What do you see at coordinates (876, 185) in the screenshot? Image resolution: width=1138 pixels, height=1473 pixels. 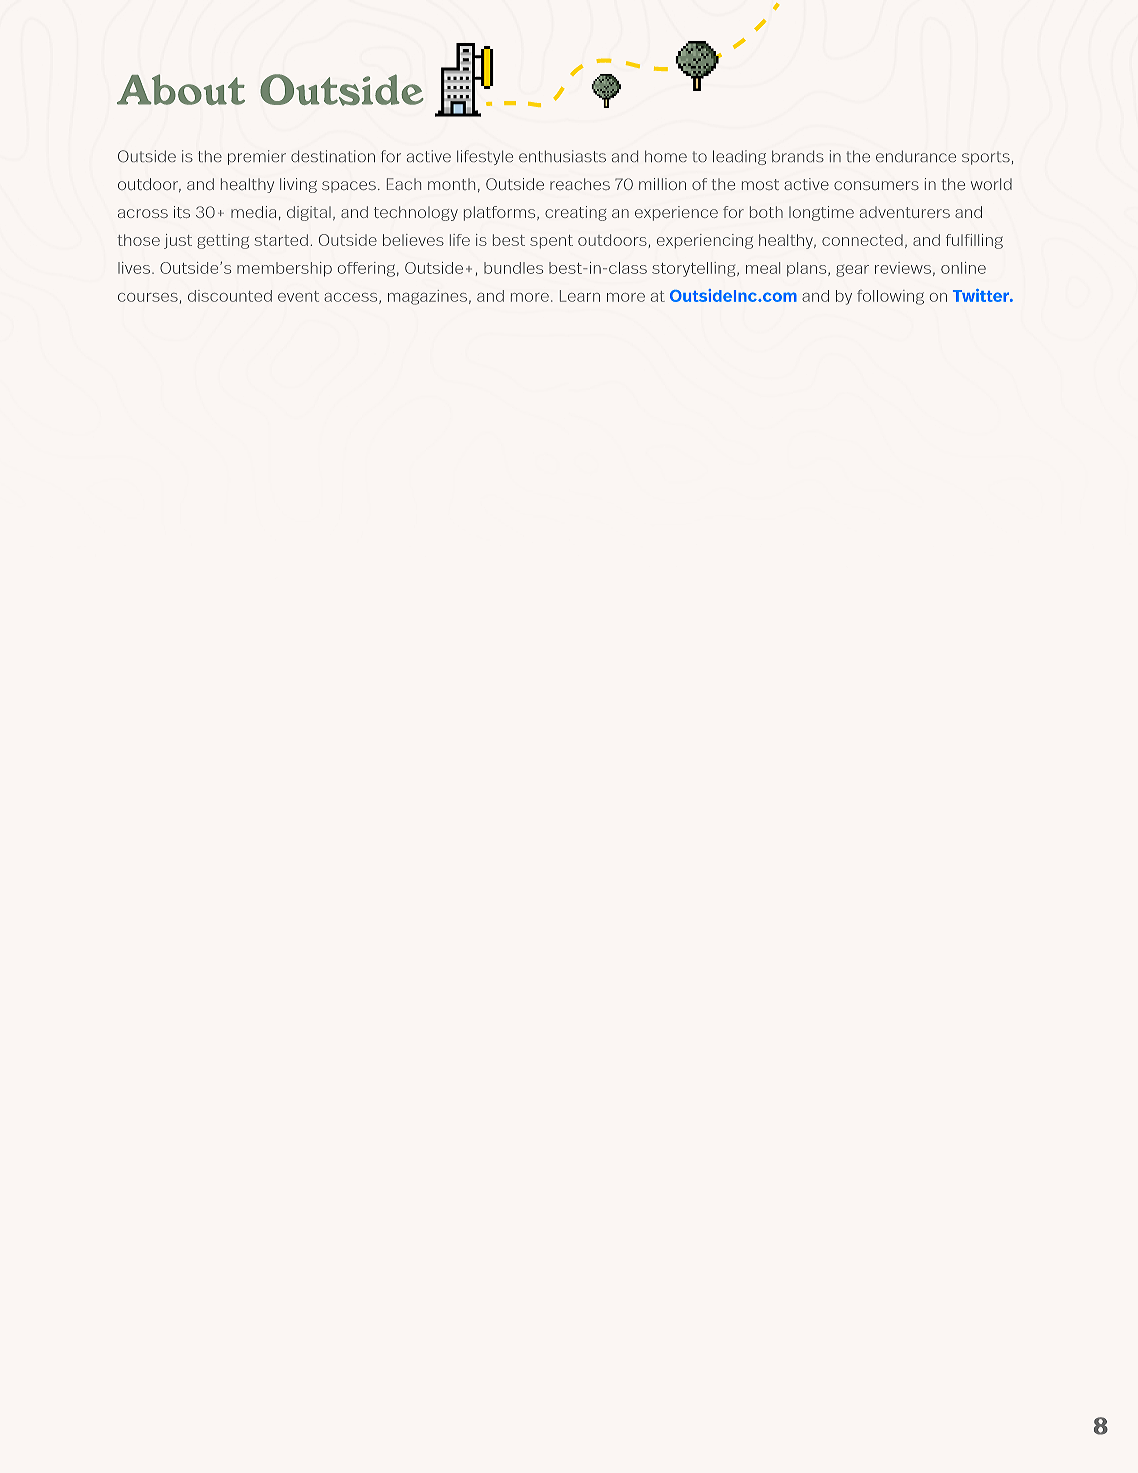 I see `consumers` at bounding box center [876, 185].
